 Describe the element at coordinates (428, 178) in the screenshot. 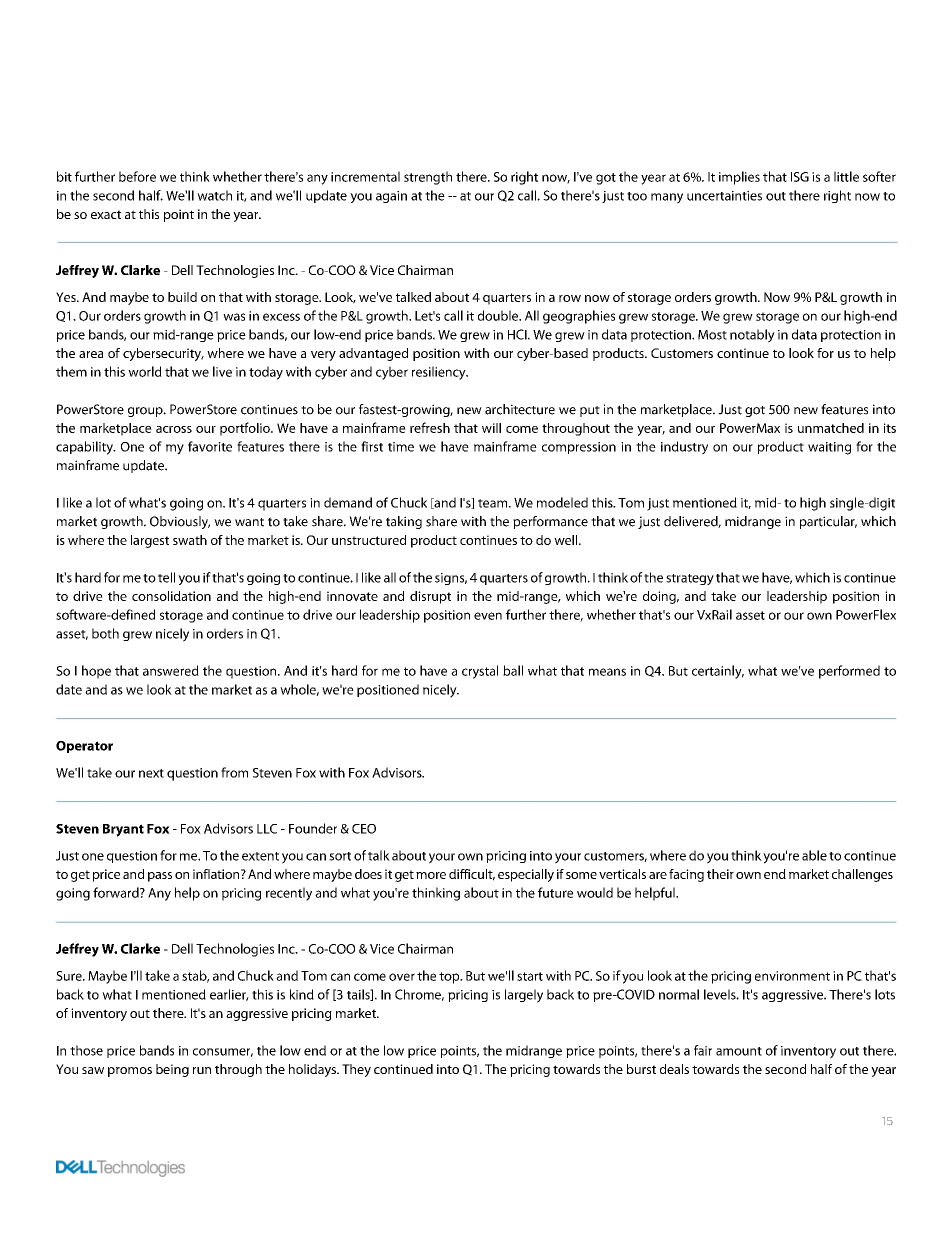

I see `strength` at that location.
